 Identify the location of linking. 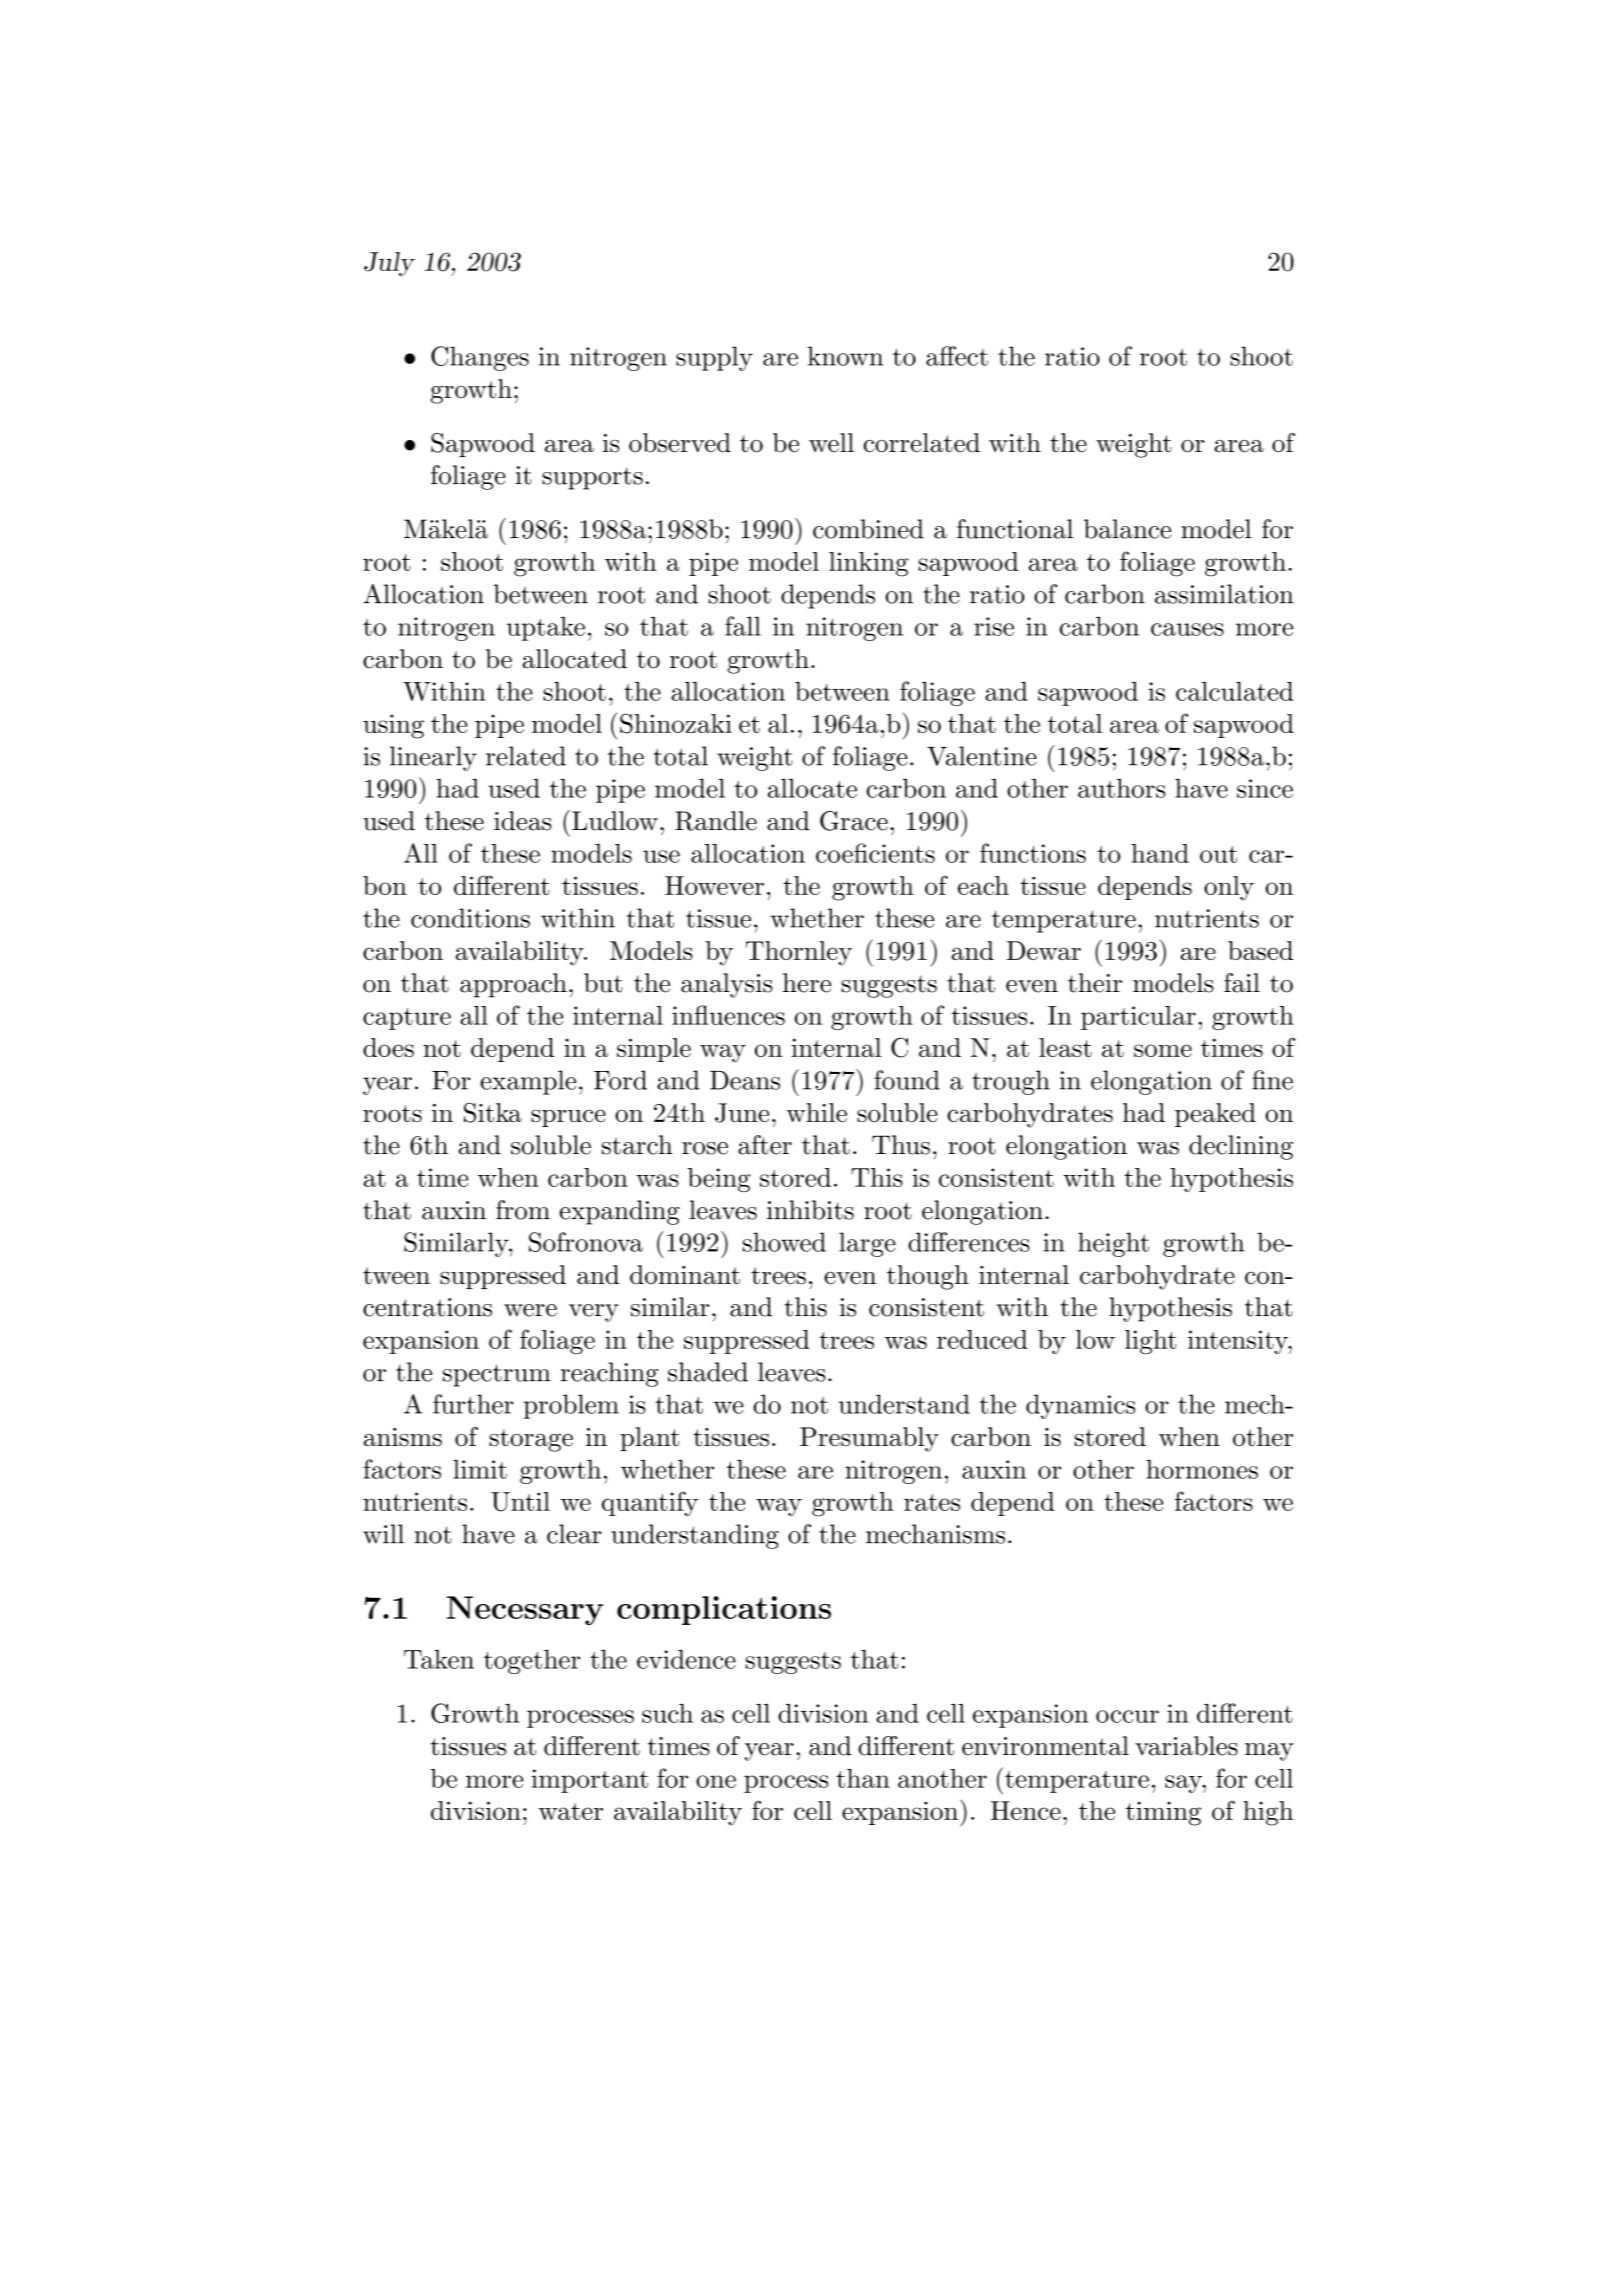
(869, 564).
